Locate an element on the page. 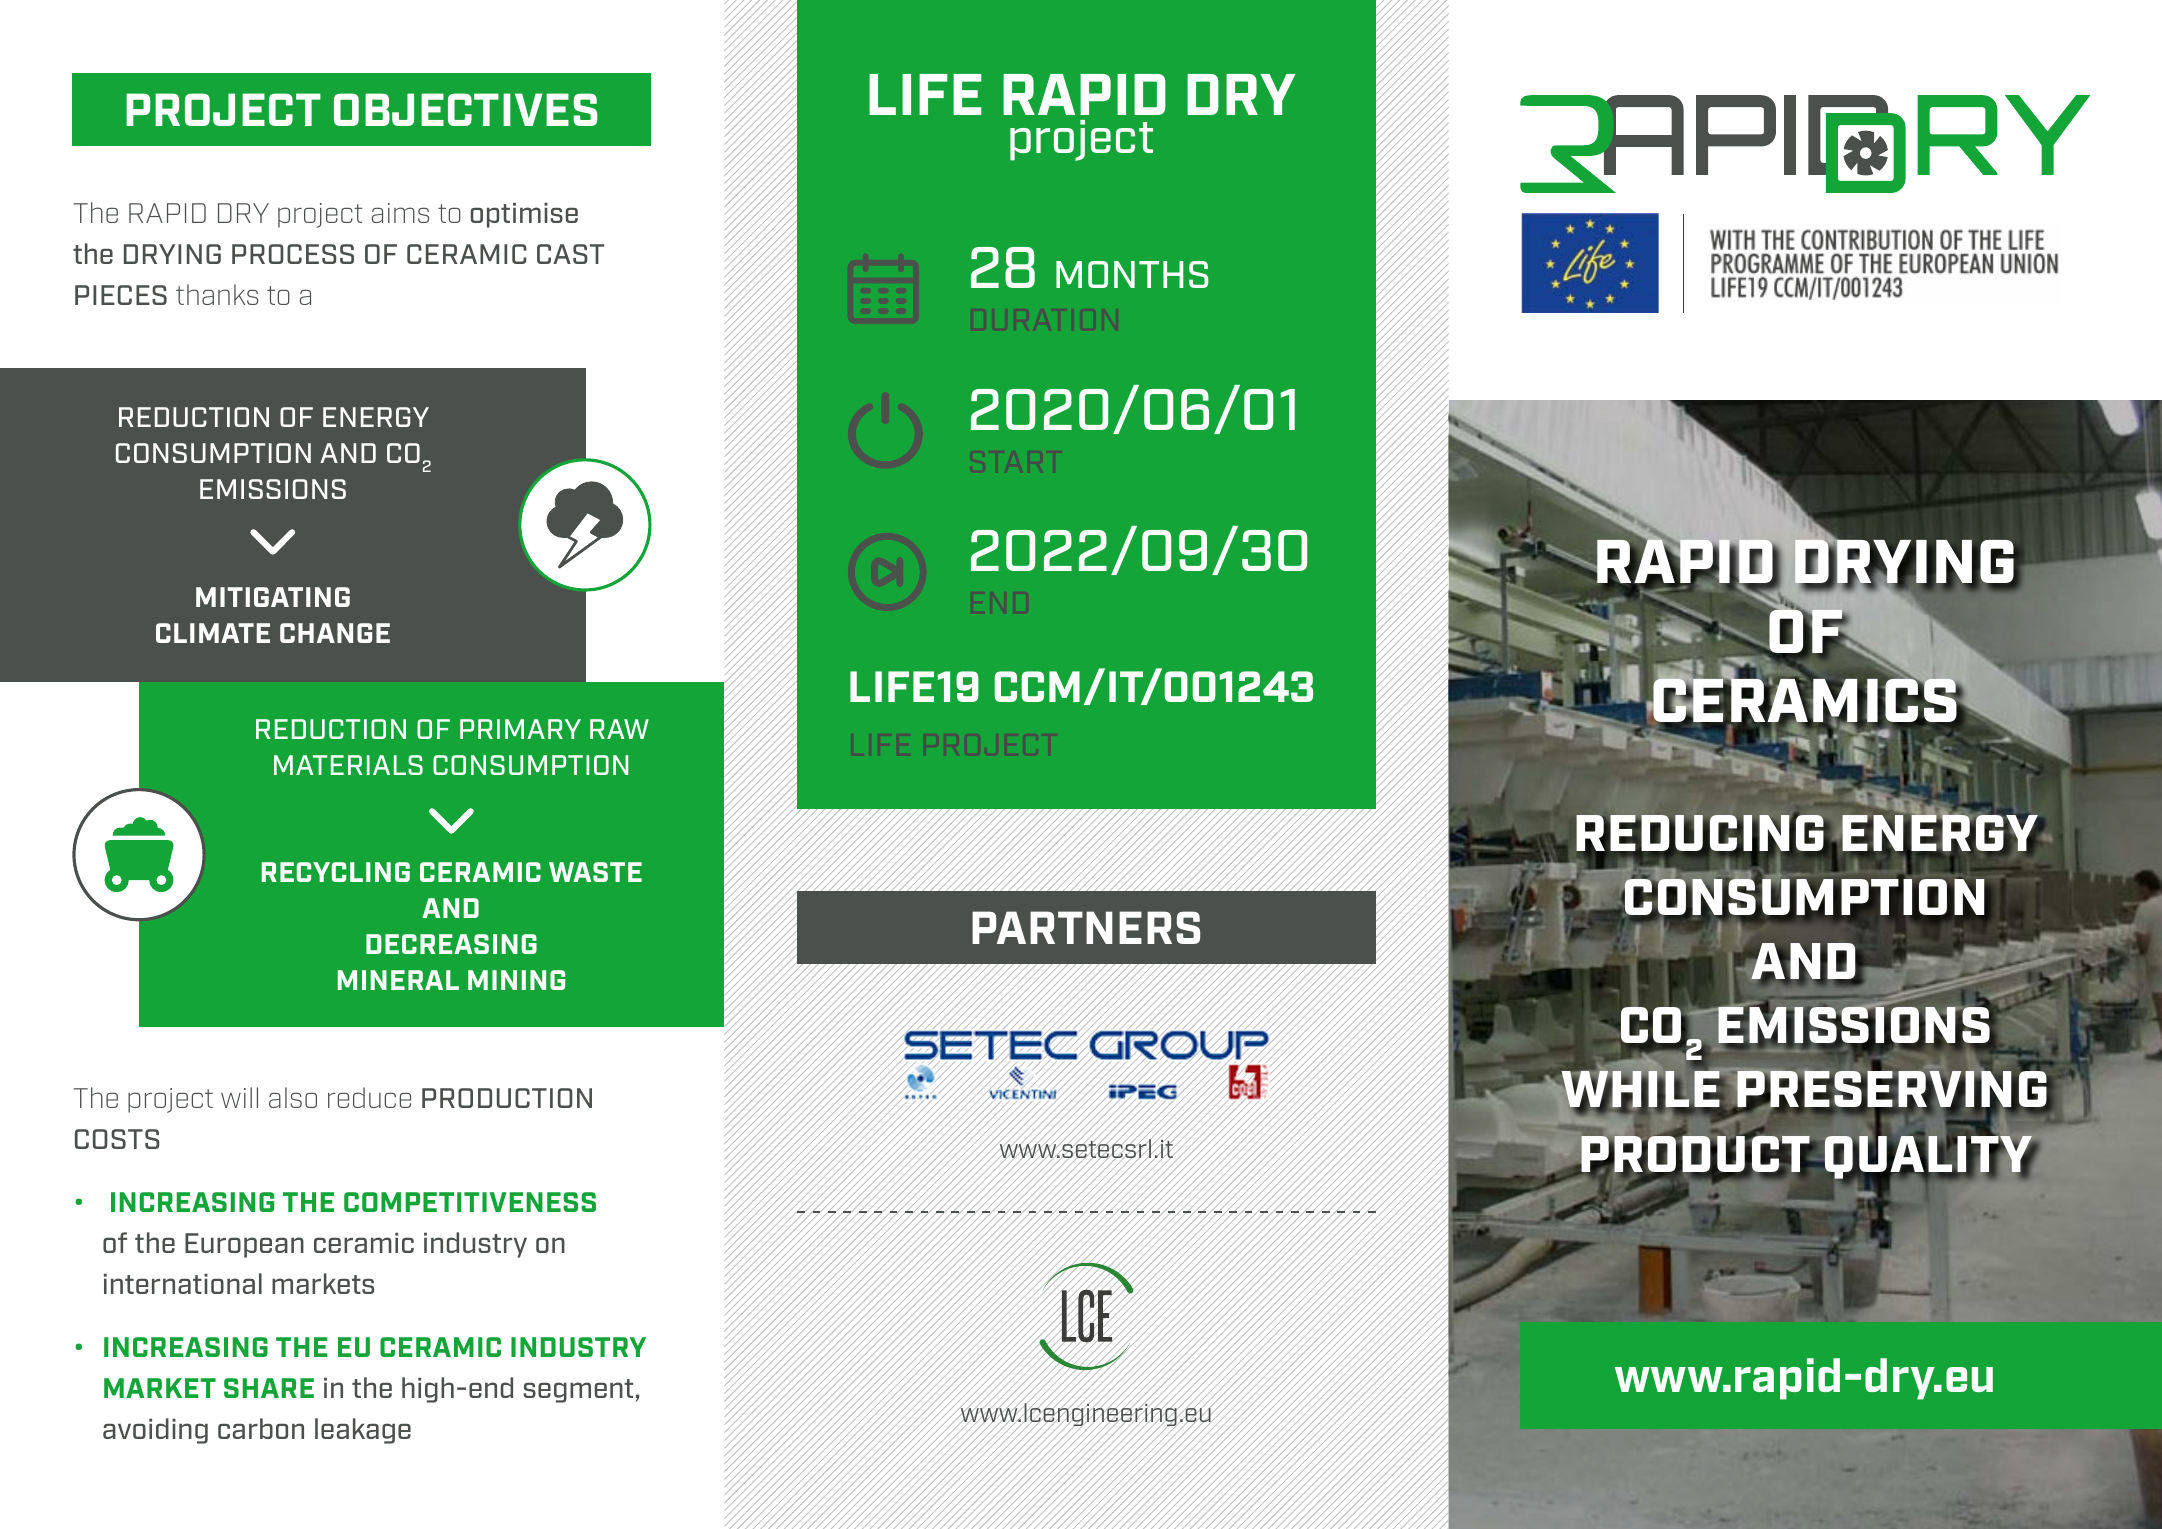  RAW is located at coordinates (619, 729).
